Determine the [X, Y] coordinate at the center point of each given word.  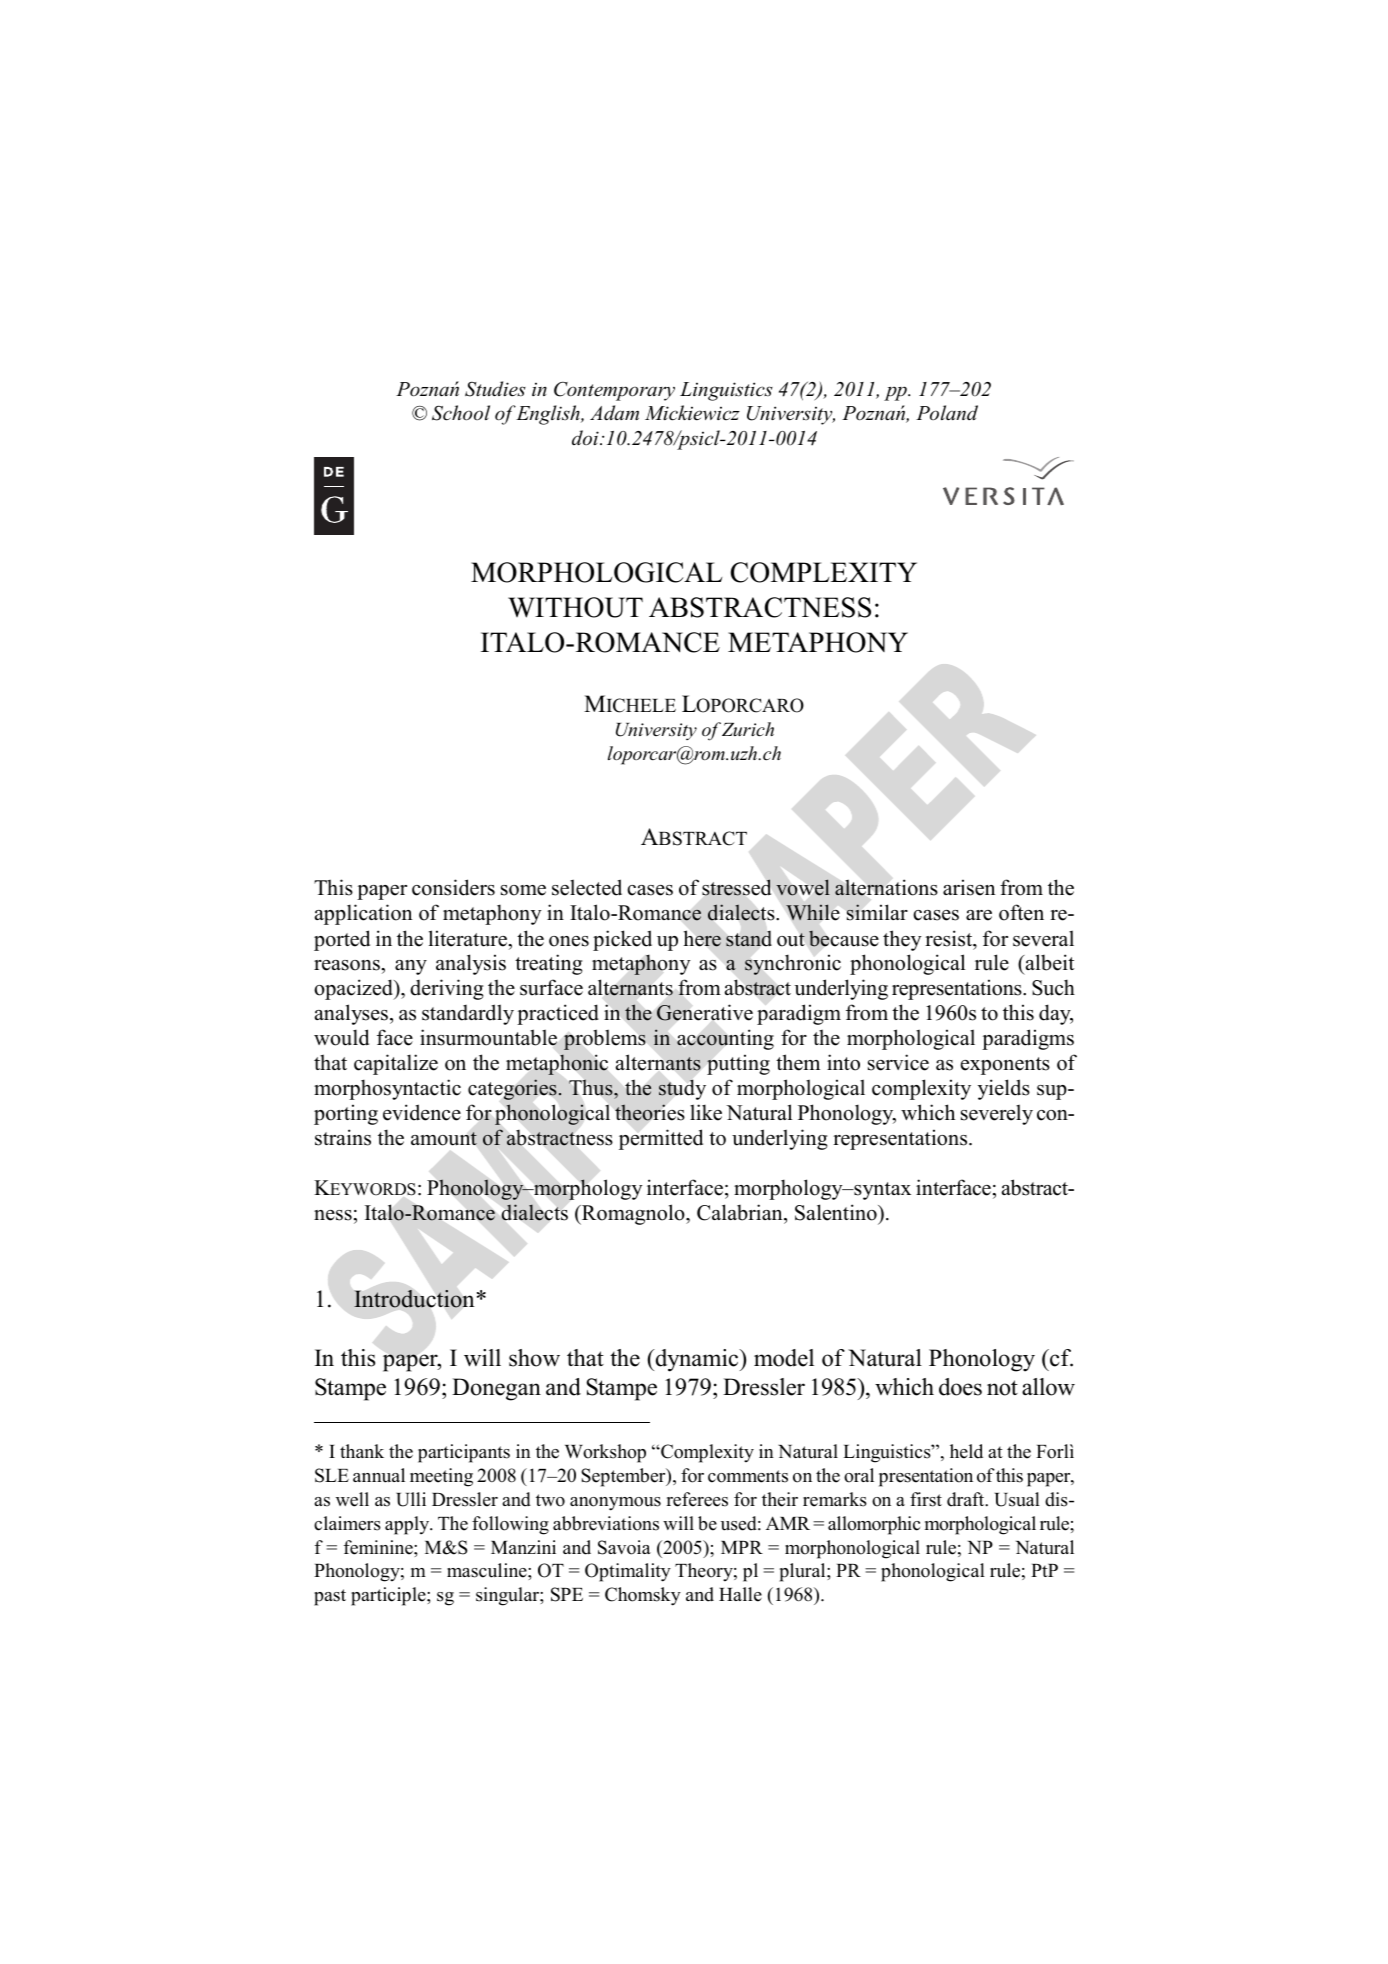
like [706, 1112]
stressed [736, 887]
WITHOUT [575, 607]
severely [997, 1114]
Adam [614, 413]
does [960, 1387]
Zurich [748, 729]
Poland [947, 412]
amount [444, 1139]
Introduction [414, 1299]
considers [453, 887]
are [979, 915]
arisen [969, 887]
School [461, 413]
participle [389, 1596]
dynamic [697, 1360]
